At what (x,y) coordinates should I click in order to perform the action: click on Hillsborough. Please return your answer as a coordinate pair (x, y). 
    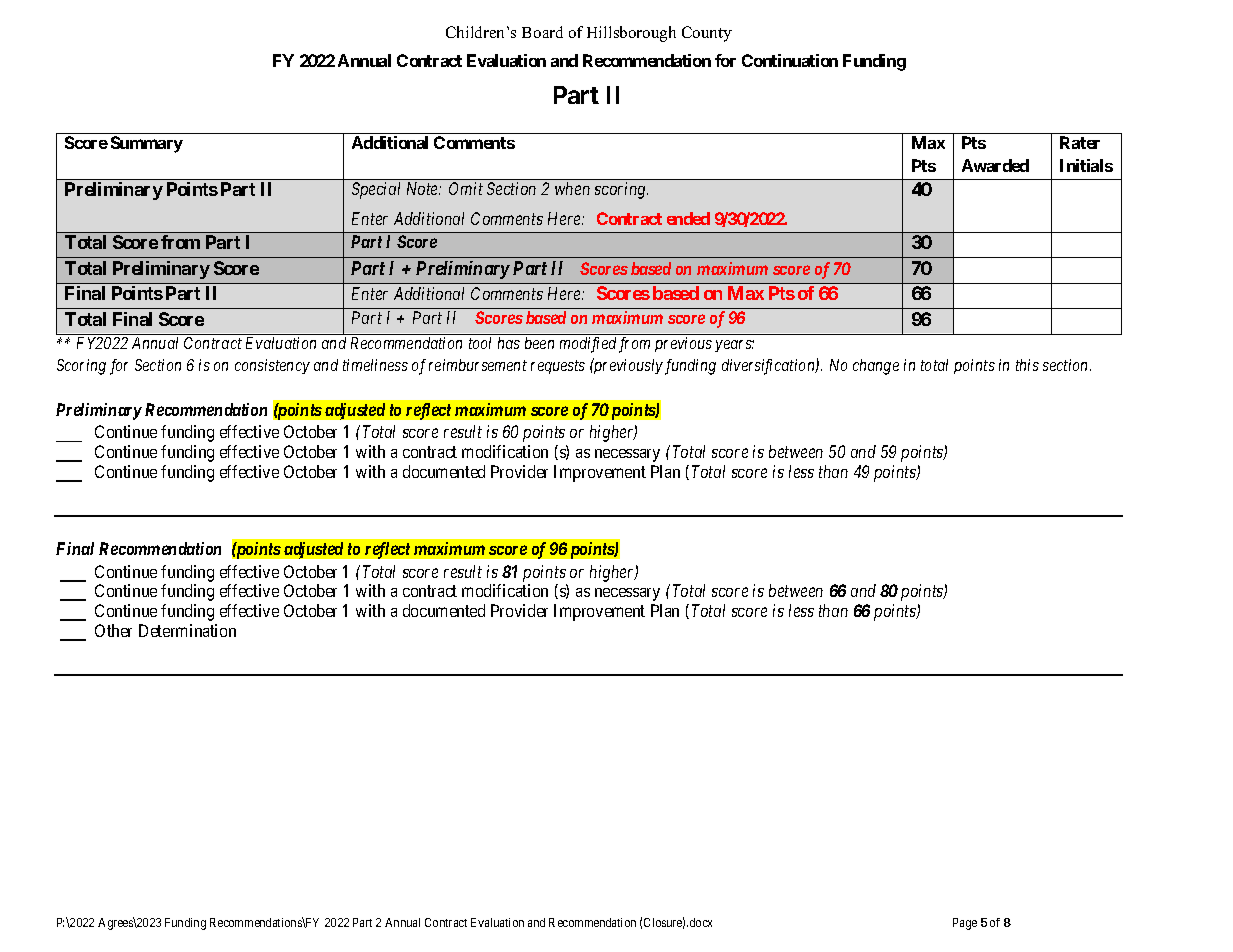
    Looking at the image, I should click on (631, 34).
